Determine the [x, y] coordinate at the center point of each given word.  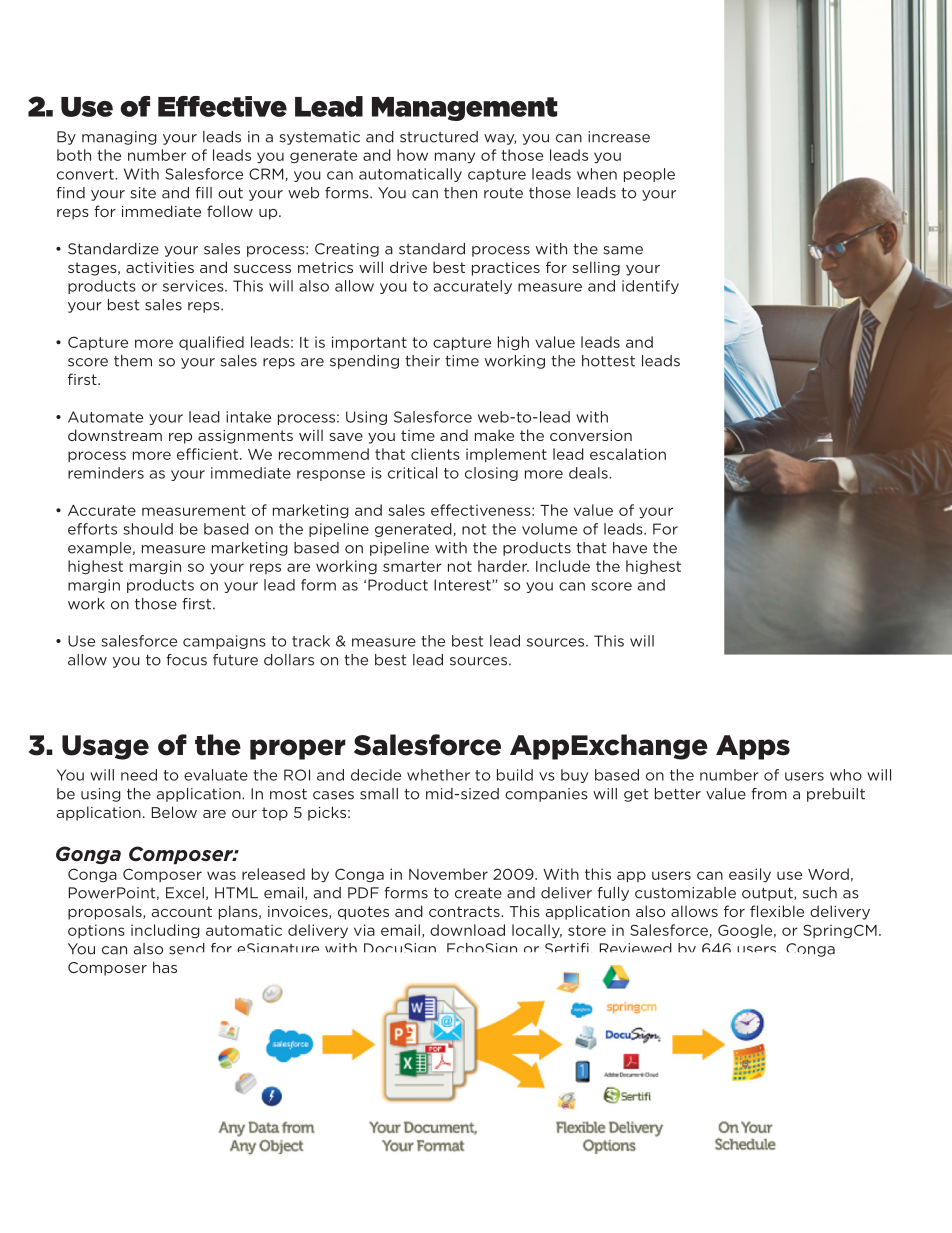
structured [439, 137]
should [148, 529]
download [467, 930]
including [165, 931]
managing [119, 138]
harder [503, 566]
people [649, 175]
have [630, 548]
